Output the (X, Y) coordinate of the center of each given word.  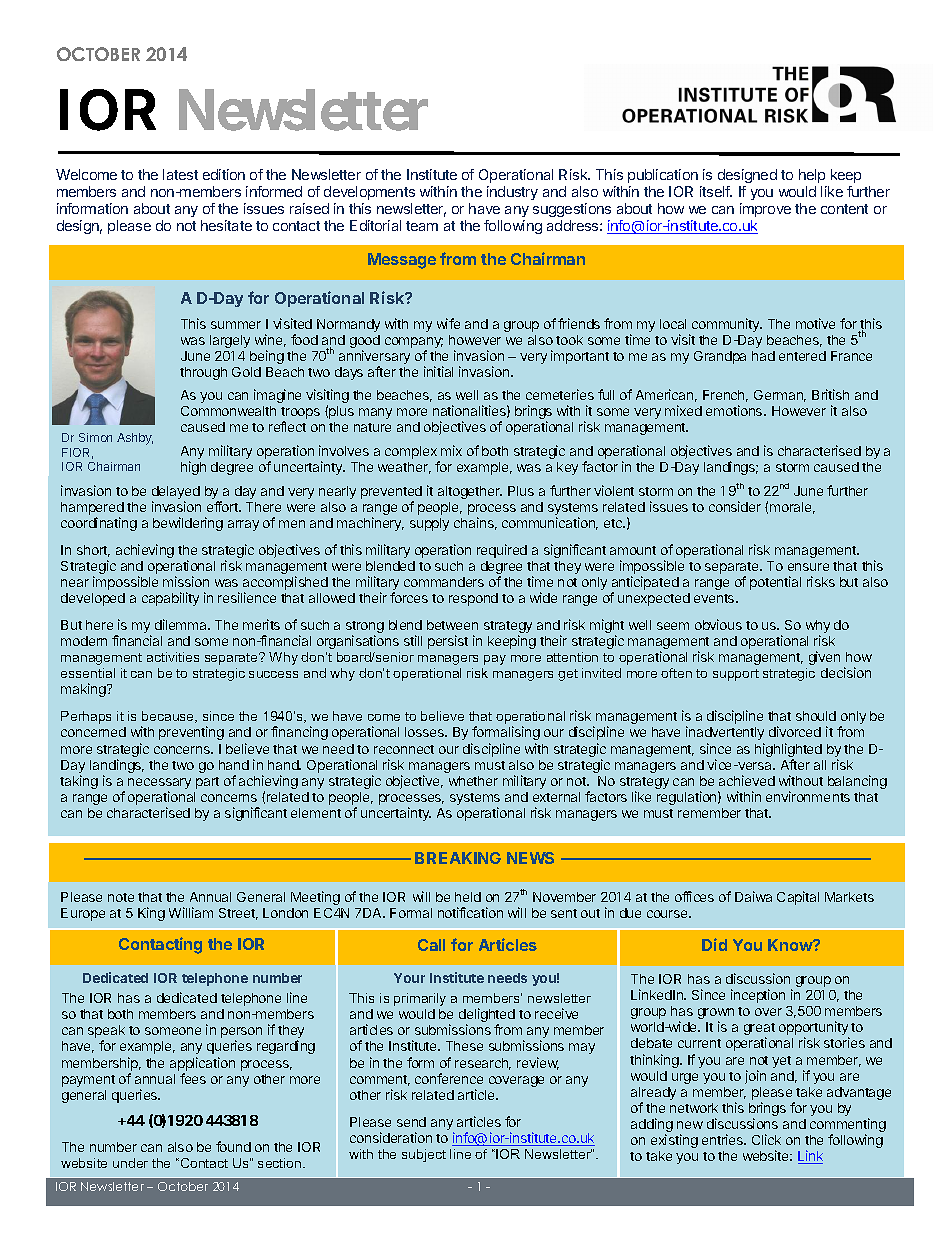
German (780, 396)
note (121, 897)
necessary (159, 785)
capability (170, 599)
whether (473, 781)
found (233, 1146)
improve (765, 210)
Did (714, 944)
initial (438, 371)
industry (512, 193)
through (203, 373)
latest (180, 174)
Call (431, 945)
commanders (444, 582)
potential (775, 583)
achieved (747, 780)
